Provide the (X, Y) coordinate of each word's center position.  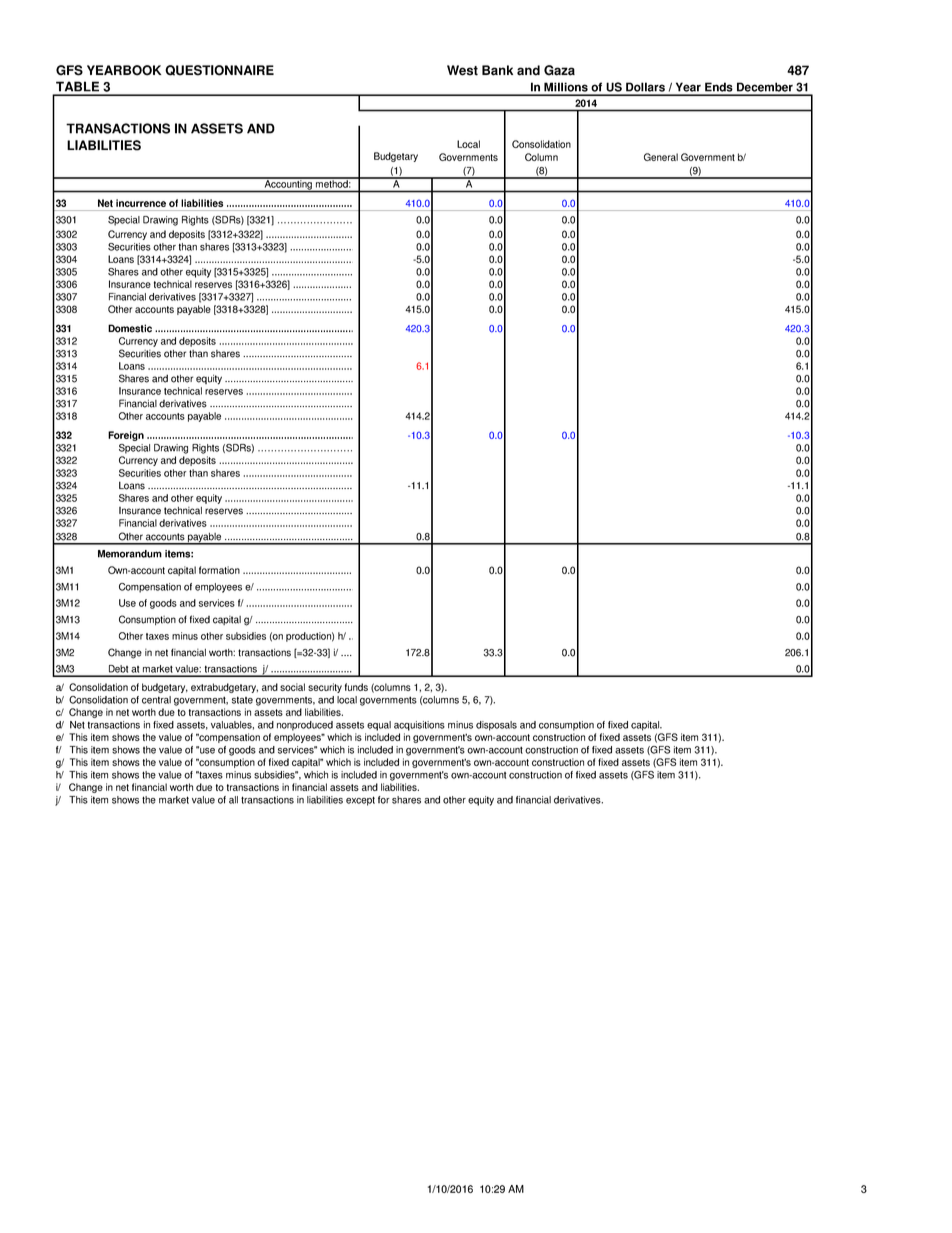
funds (356, 687)
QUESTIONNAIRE (219, 70)
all (233, 800)
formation (219, 570)
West (462, 70)
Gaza (559, 70)
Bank (497, 70)
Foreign (126, 436)
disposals (496, 726)
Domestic (130, 328)
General (661, 157)
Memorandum (130, 554)
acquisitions (419, 726)
